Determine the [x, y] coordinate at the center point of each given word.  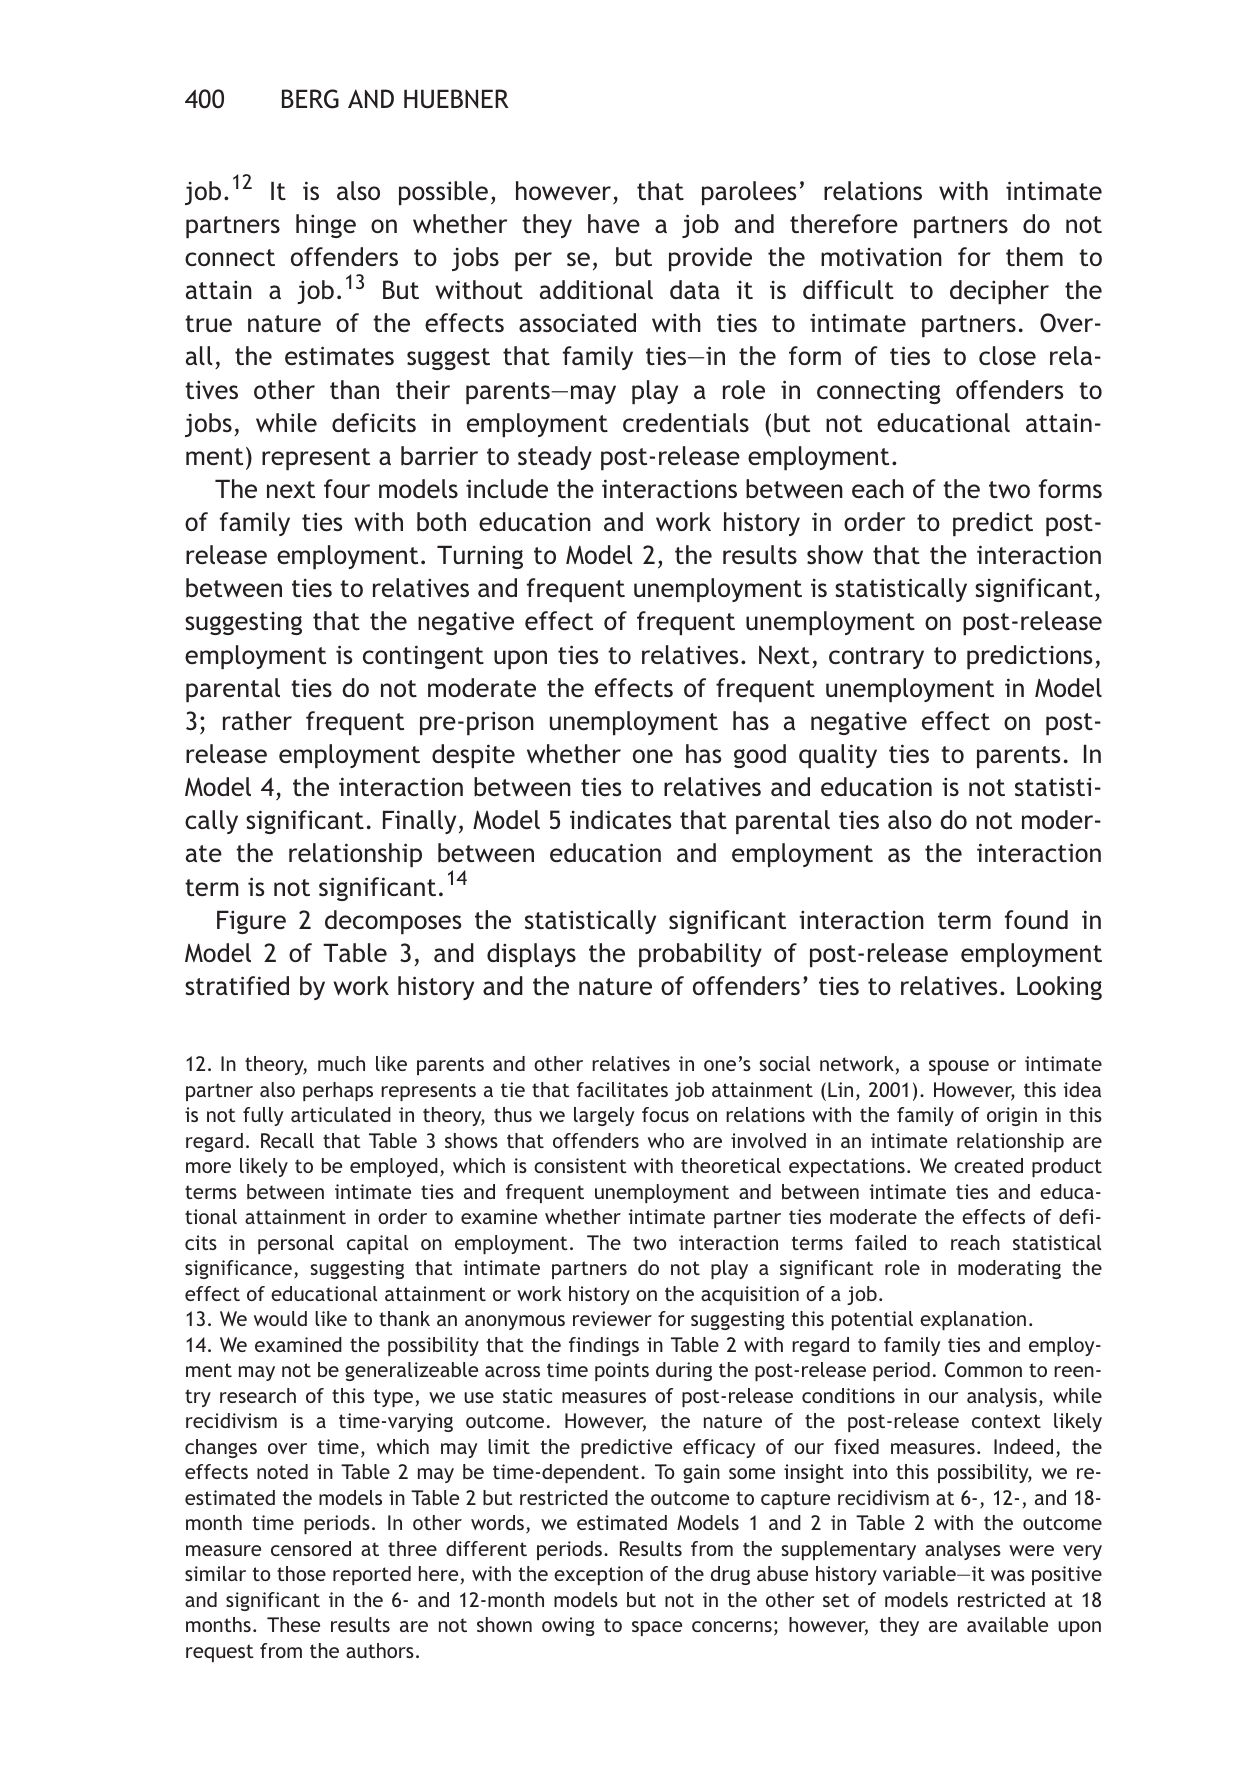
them [1034, 257]
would [280, 1318]
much [341, 1063]
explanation [973, 1320]
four [347, 488]
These [293, 1624]
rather [257, 721]
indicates [620, 820]
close [1007, 355]
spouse [959, 1067]
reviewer [612, 1318]
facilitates [622, 1089]
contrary [876, 658]
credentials [686, 422]
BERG [310, 99]
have [614, 224]
